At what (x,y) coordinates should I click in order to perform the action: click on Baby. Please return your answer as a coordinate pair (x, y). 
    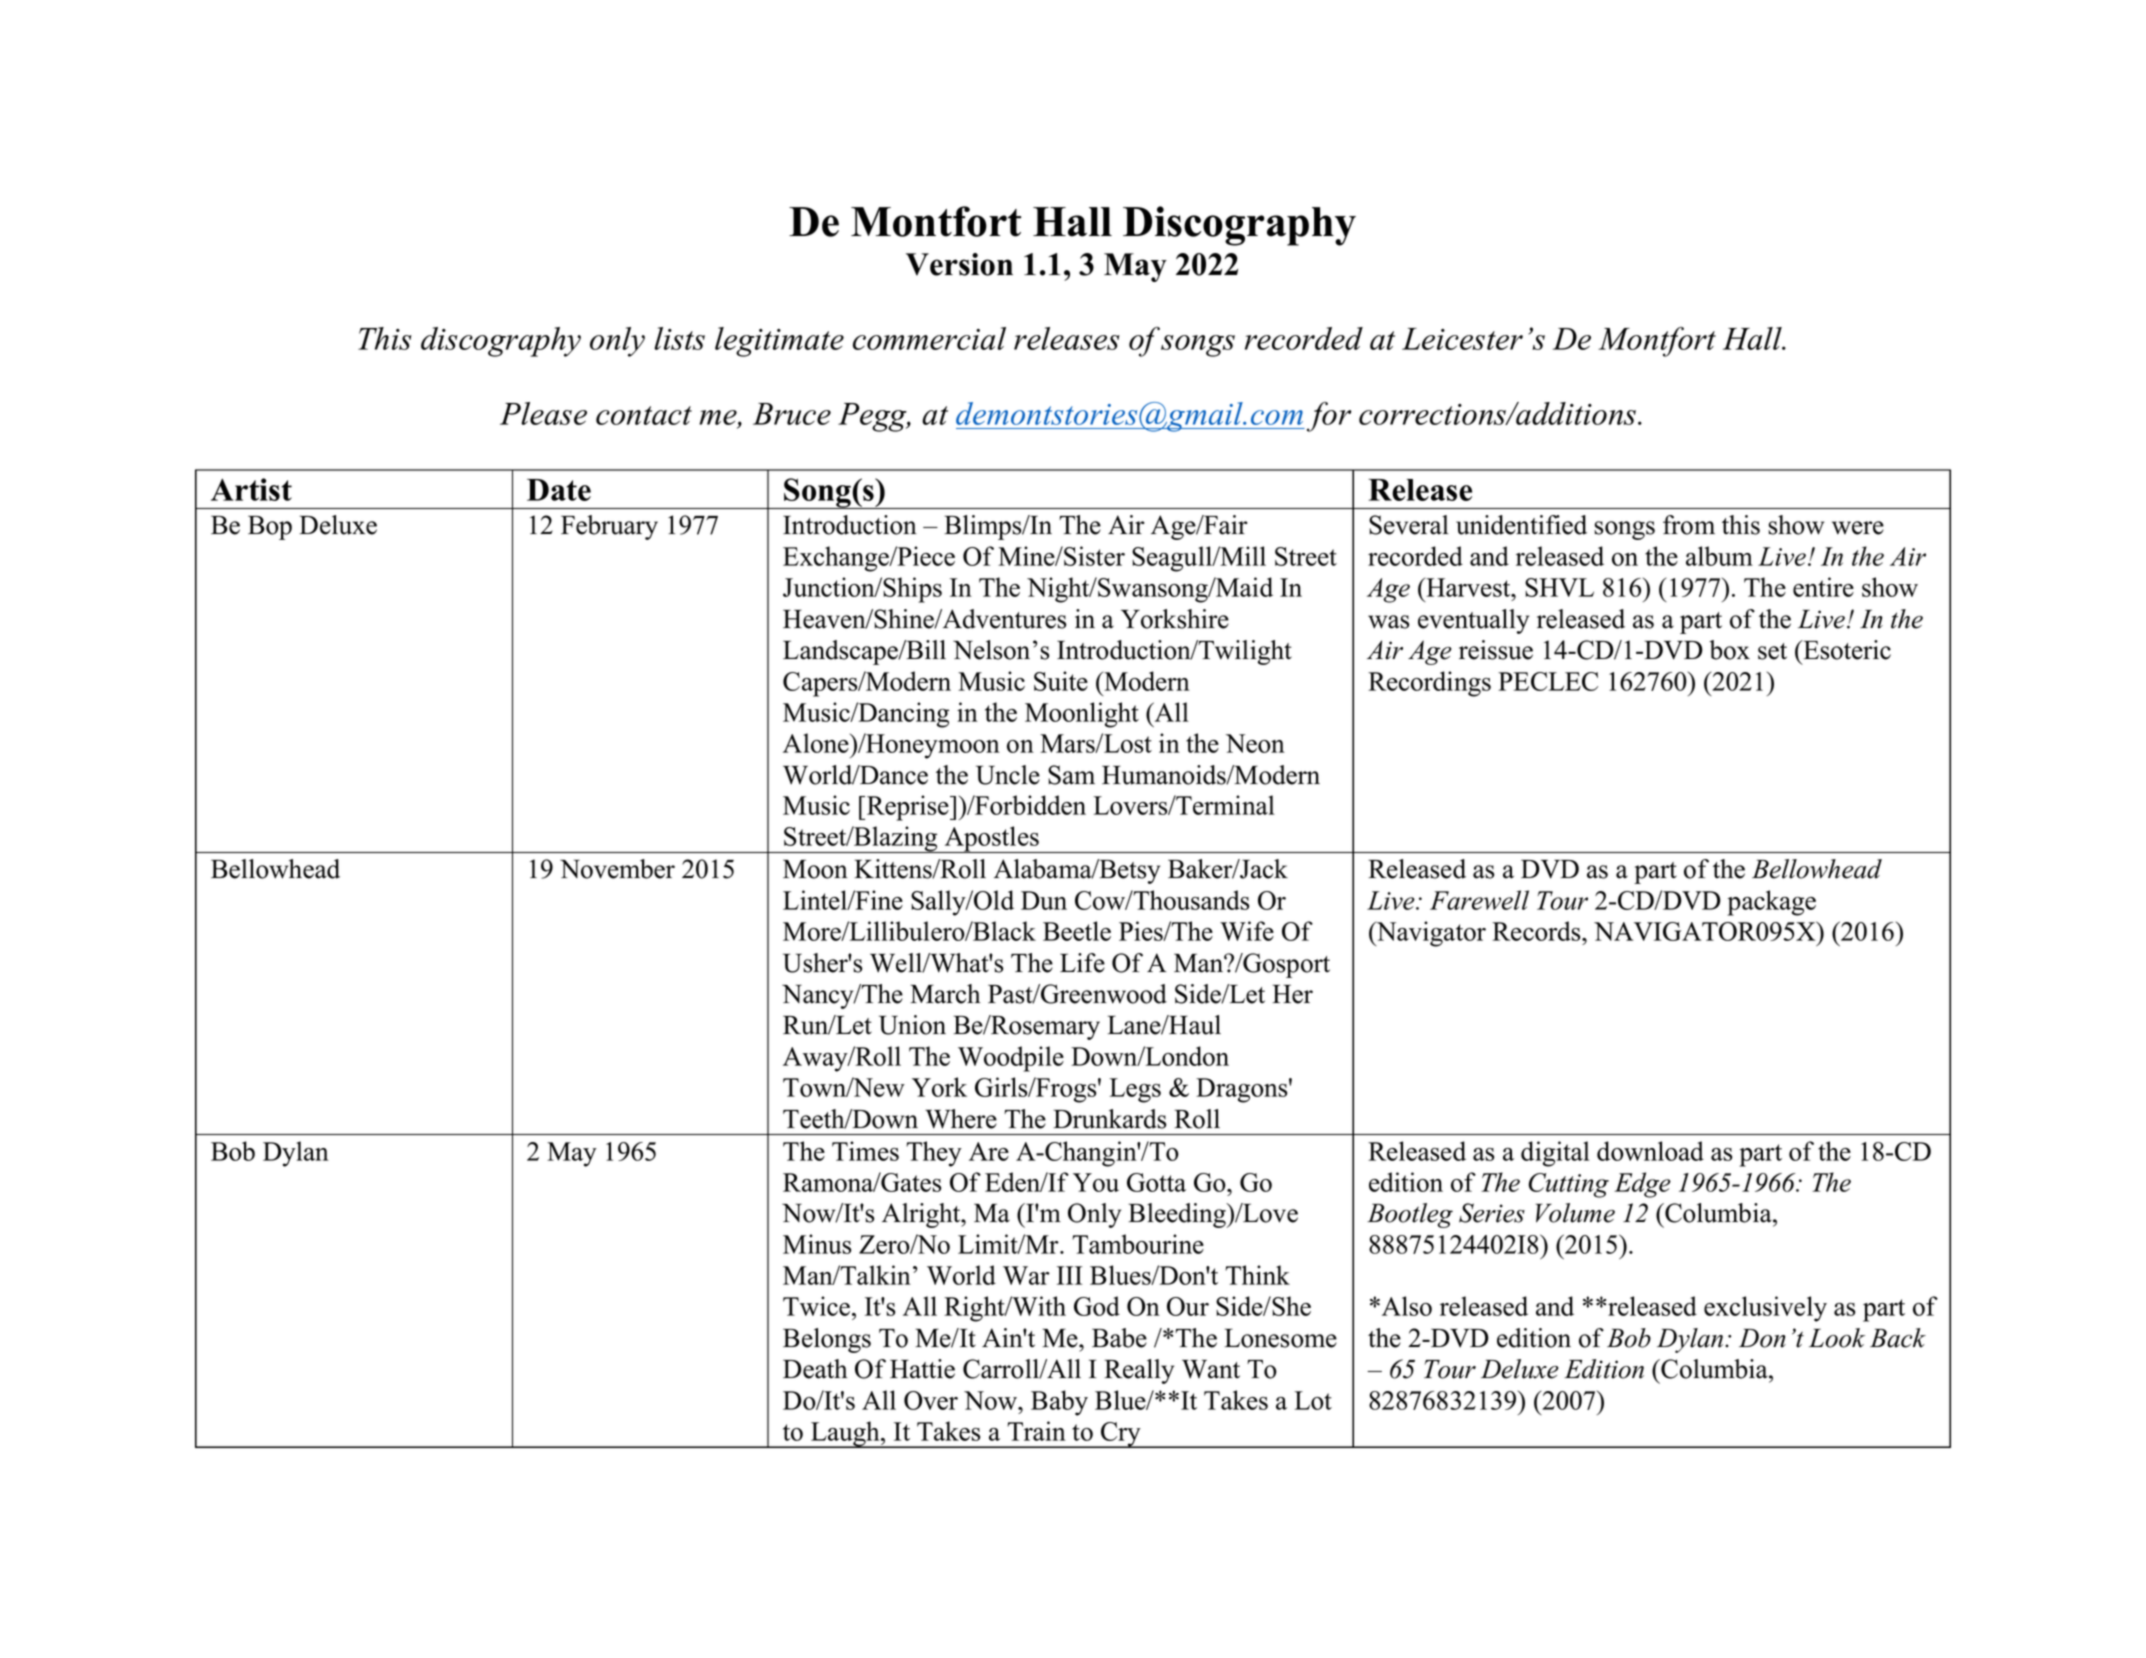
    Looking at the image, I should click on (1059, 1403).
